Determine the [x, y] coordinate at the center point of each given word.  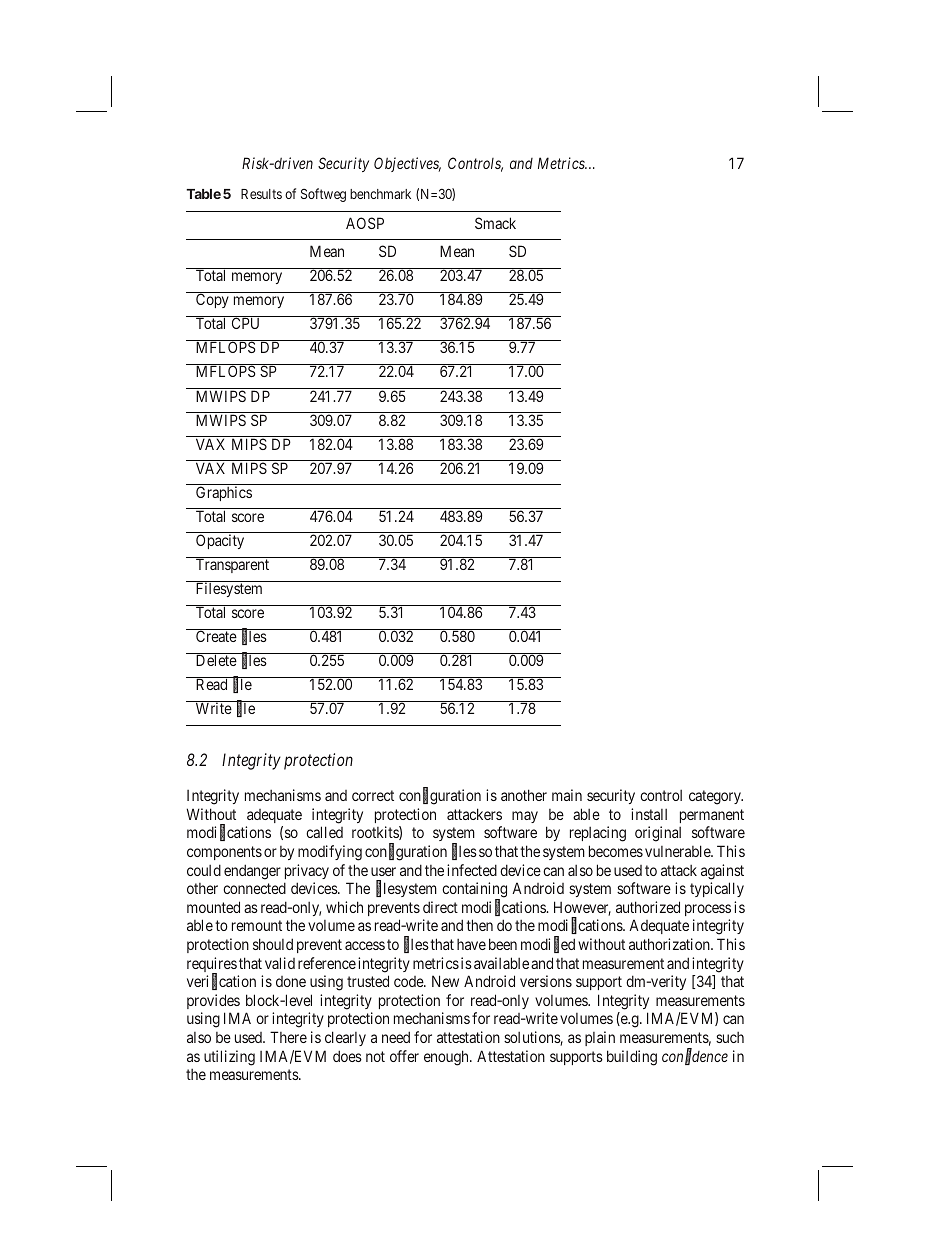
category [716, 797]
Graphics [224, 493]
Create [216, 635]
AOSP [365, 223]
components [224, 853]
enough [447, 1058]
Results [261, 194]
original [658, 834]
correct [373, 795]
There [288, 1037]
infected [472, 870]
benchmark [380, 194]
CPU [245, 323]
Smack [495, 223]
